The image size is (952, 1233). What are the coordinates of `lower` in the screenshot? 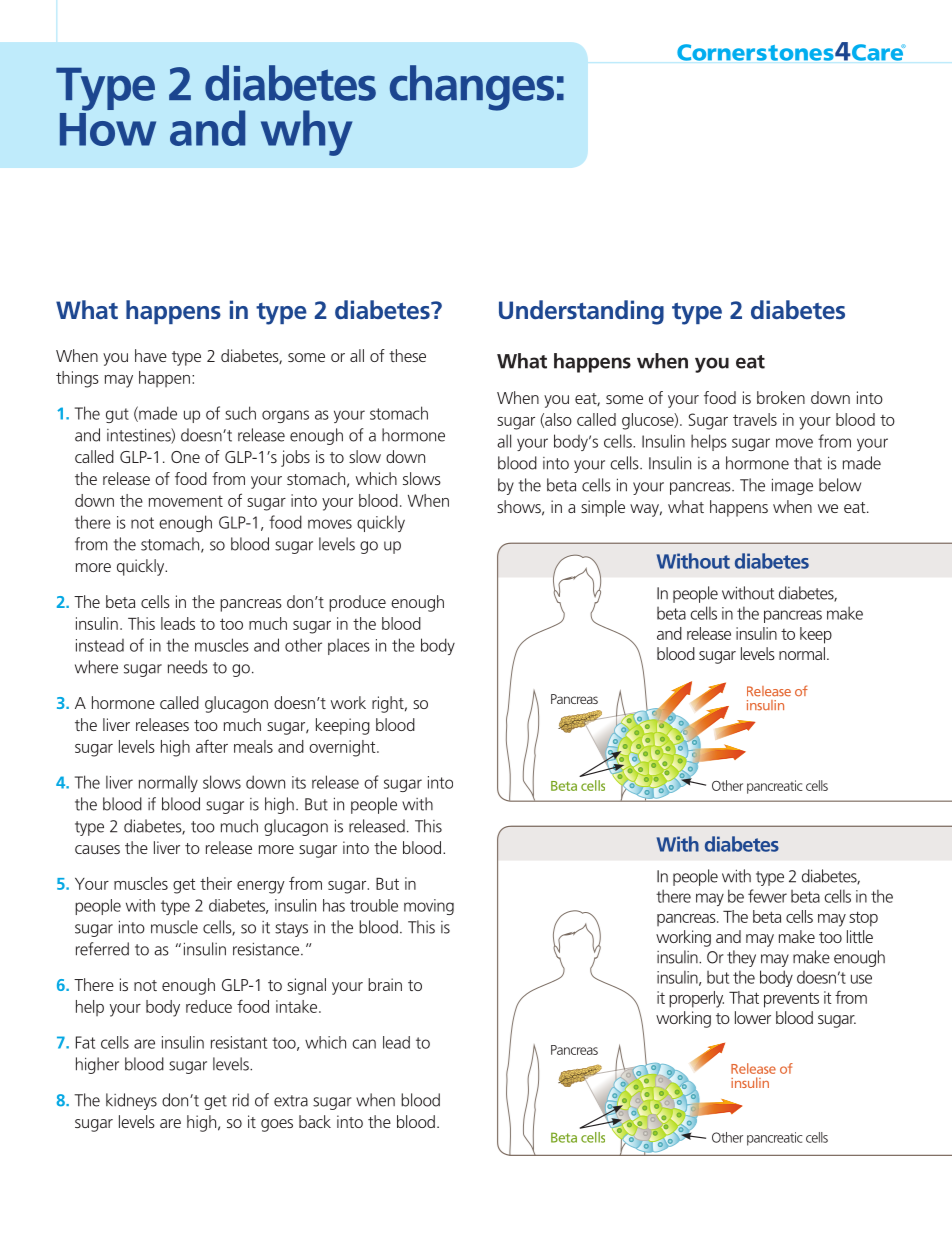 It's located at (753, 1017).
